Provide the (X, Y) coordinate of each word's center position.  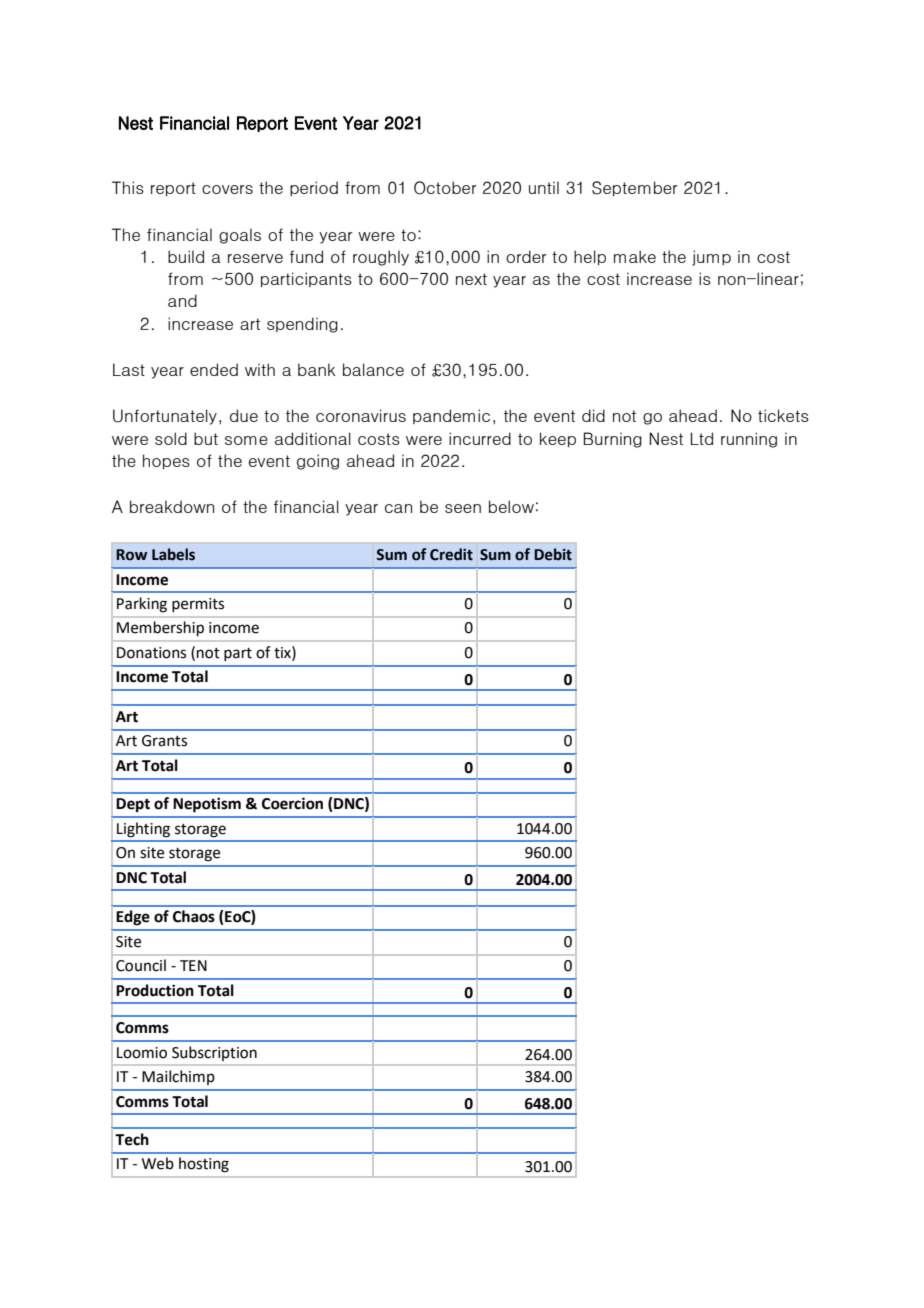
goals (240, 236)
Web (158, 1163)
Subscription (214, 1053)
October (445, 188)
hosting (204, 1164)
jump (711, 258)
